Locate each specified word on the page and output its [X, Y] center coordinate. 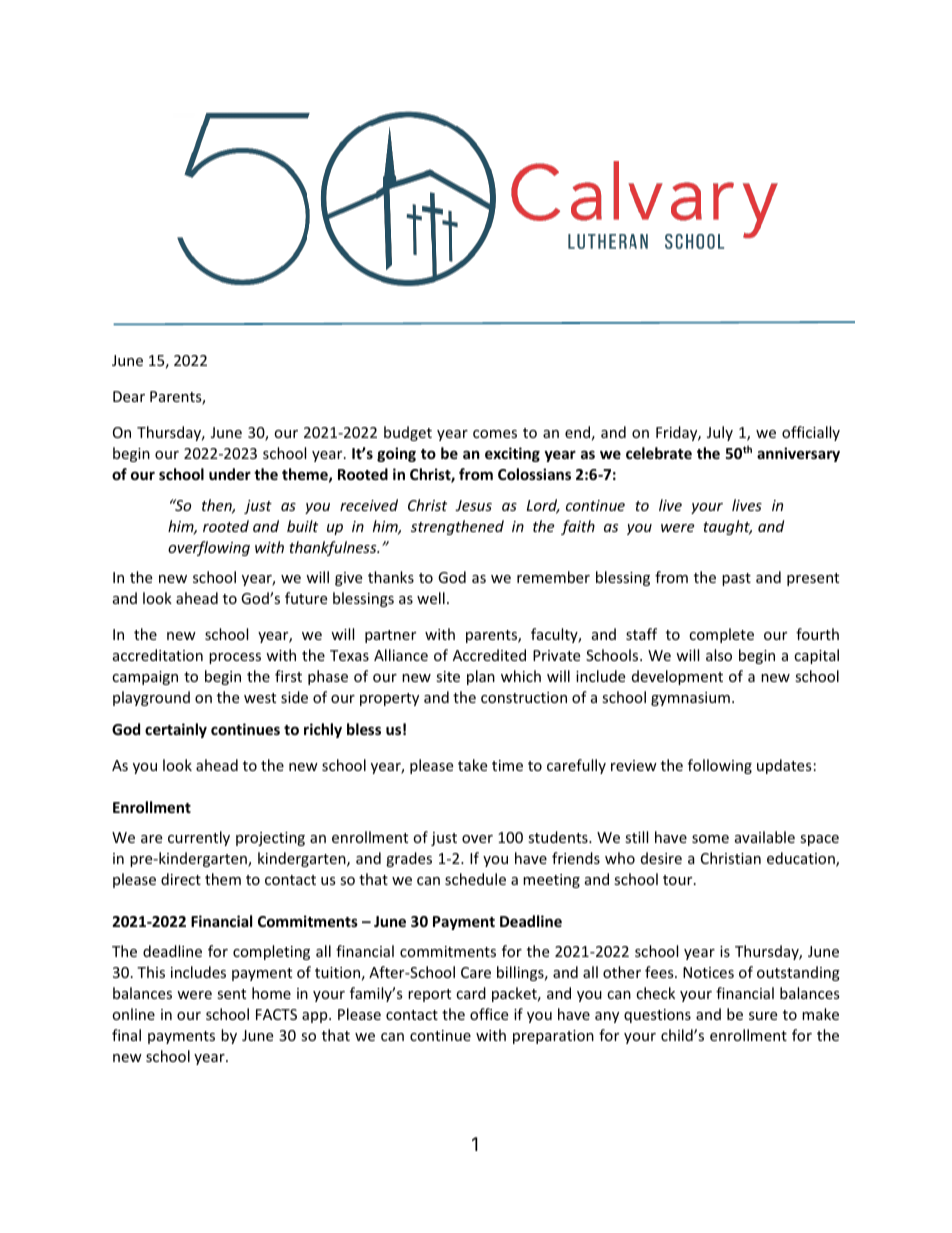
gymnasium [690, 699]
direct [181, 879]
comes [495, 434]
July [720, 433]
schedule [475, 879]
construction [524, 697]
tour [679, 880]
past [736, 579]
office [489, 1014]
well [431, 598]
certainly [176, 730]
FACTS [276, 1014]
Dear [129, 396]
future [306, 598]
